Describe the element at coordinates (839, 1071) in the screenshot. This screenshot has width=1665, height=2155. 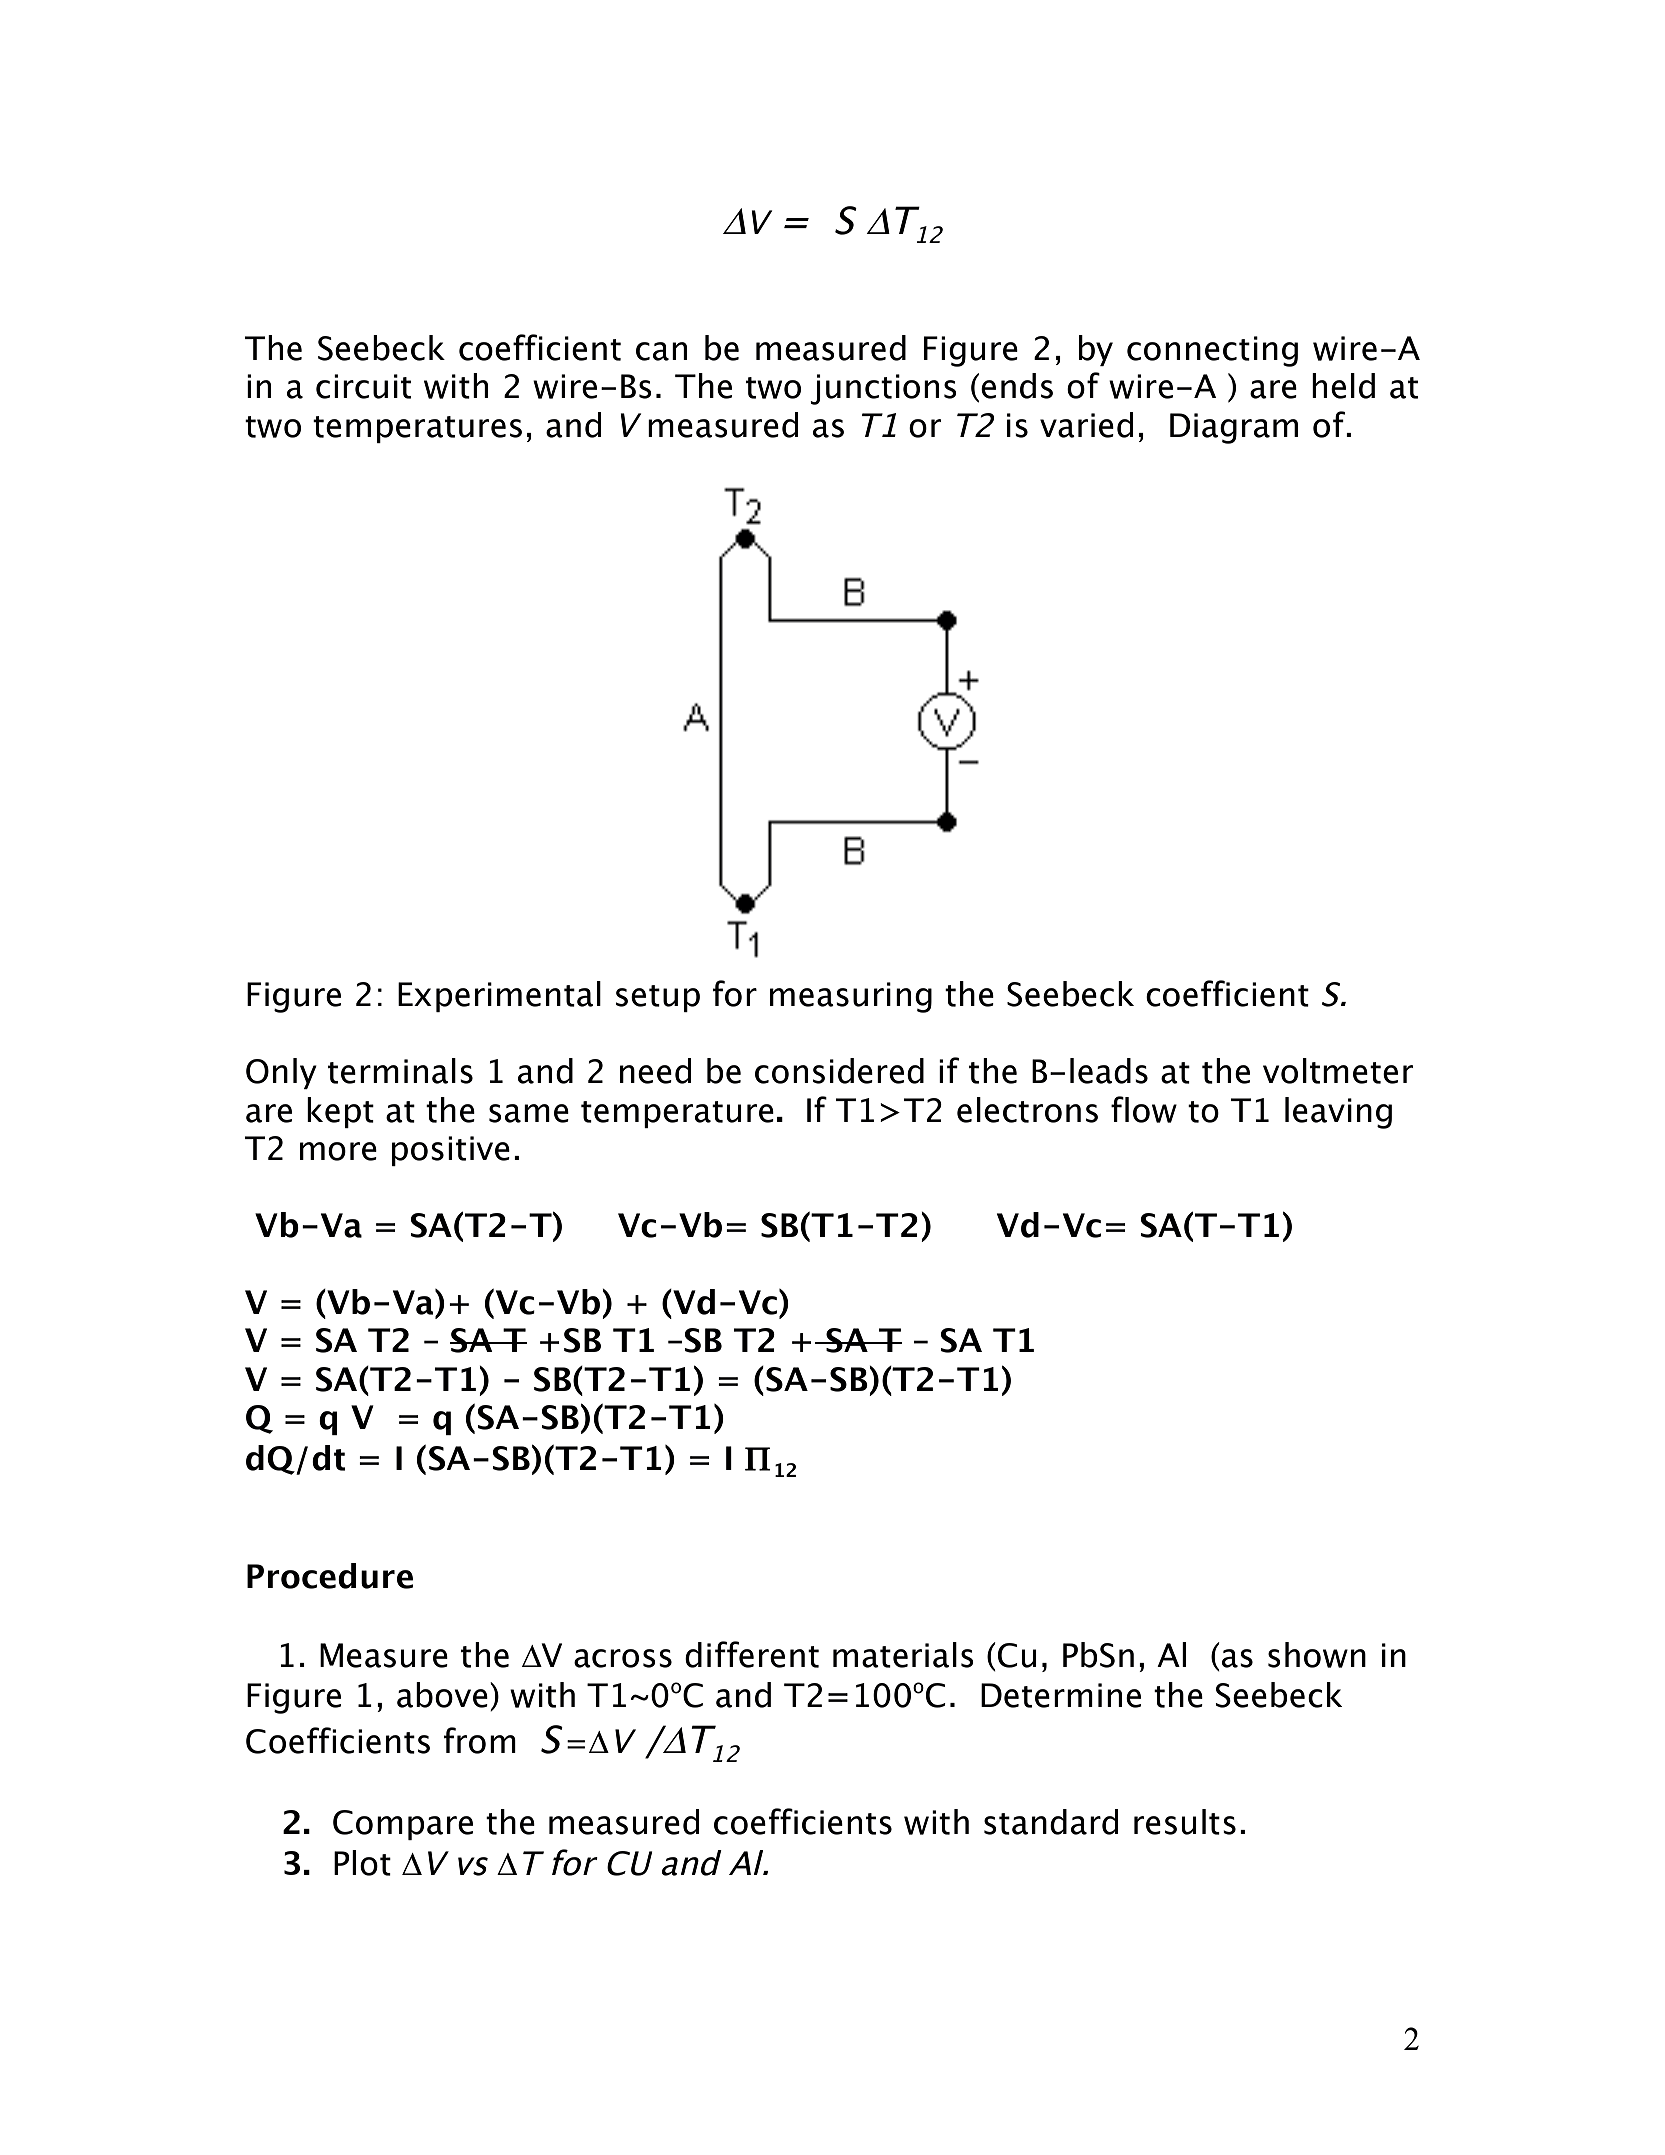
I see `considered` at that location.
